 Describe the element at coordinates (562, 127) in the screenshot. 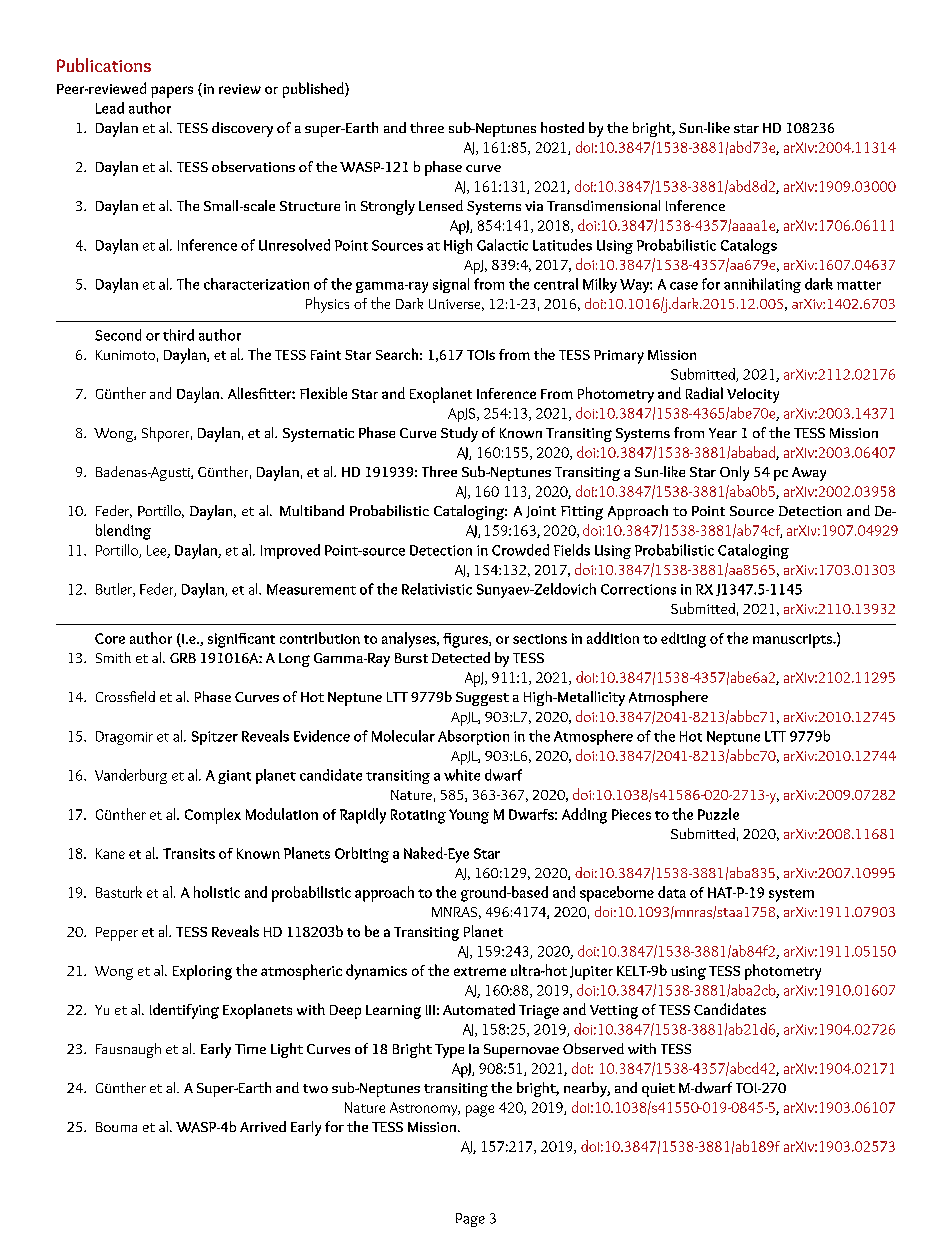

I see `hosted` at that location.
